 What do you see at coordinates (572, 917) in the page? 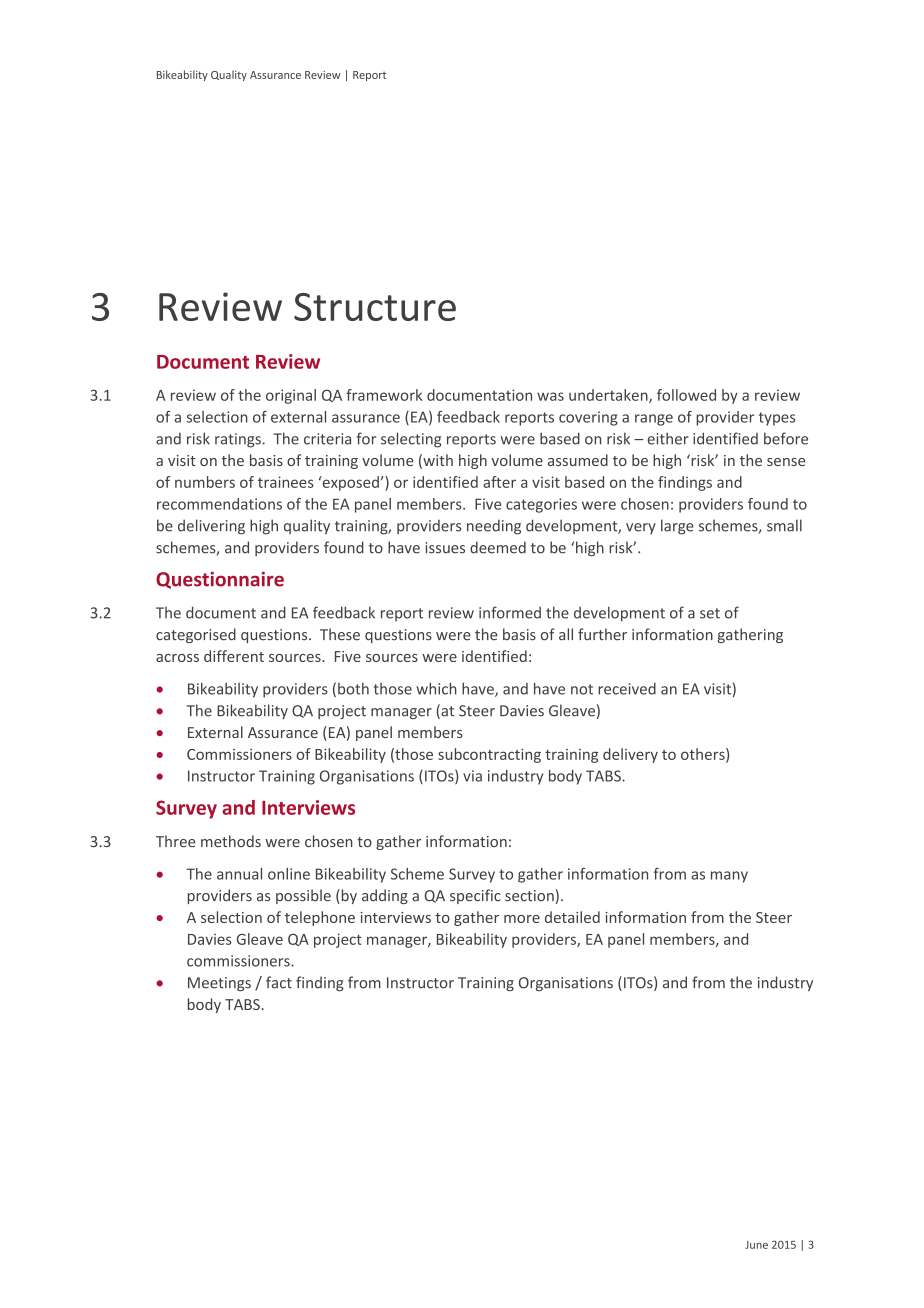
I see `detailed` at bounding box center [572, 917].
